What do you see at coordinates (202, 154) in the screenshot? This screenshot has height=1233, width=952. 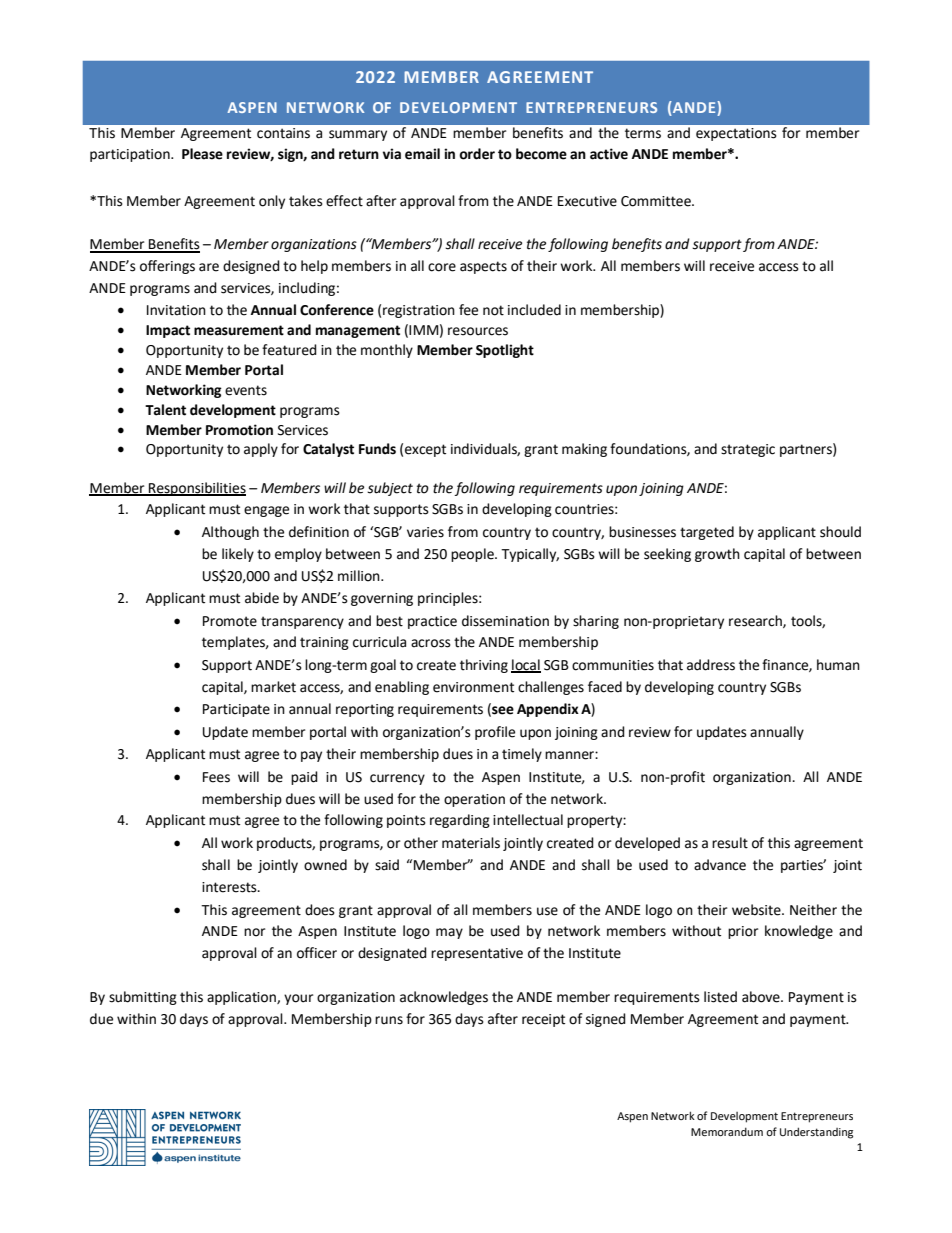 I see `Please` at bounding box center [202, 154].
